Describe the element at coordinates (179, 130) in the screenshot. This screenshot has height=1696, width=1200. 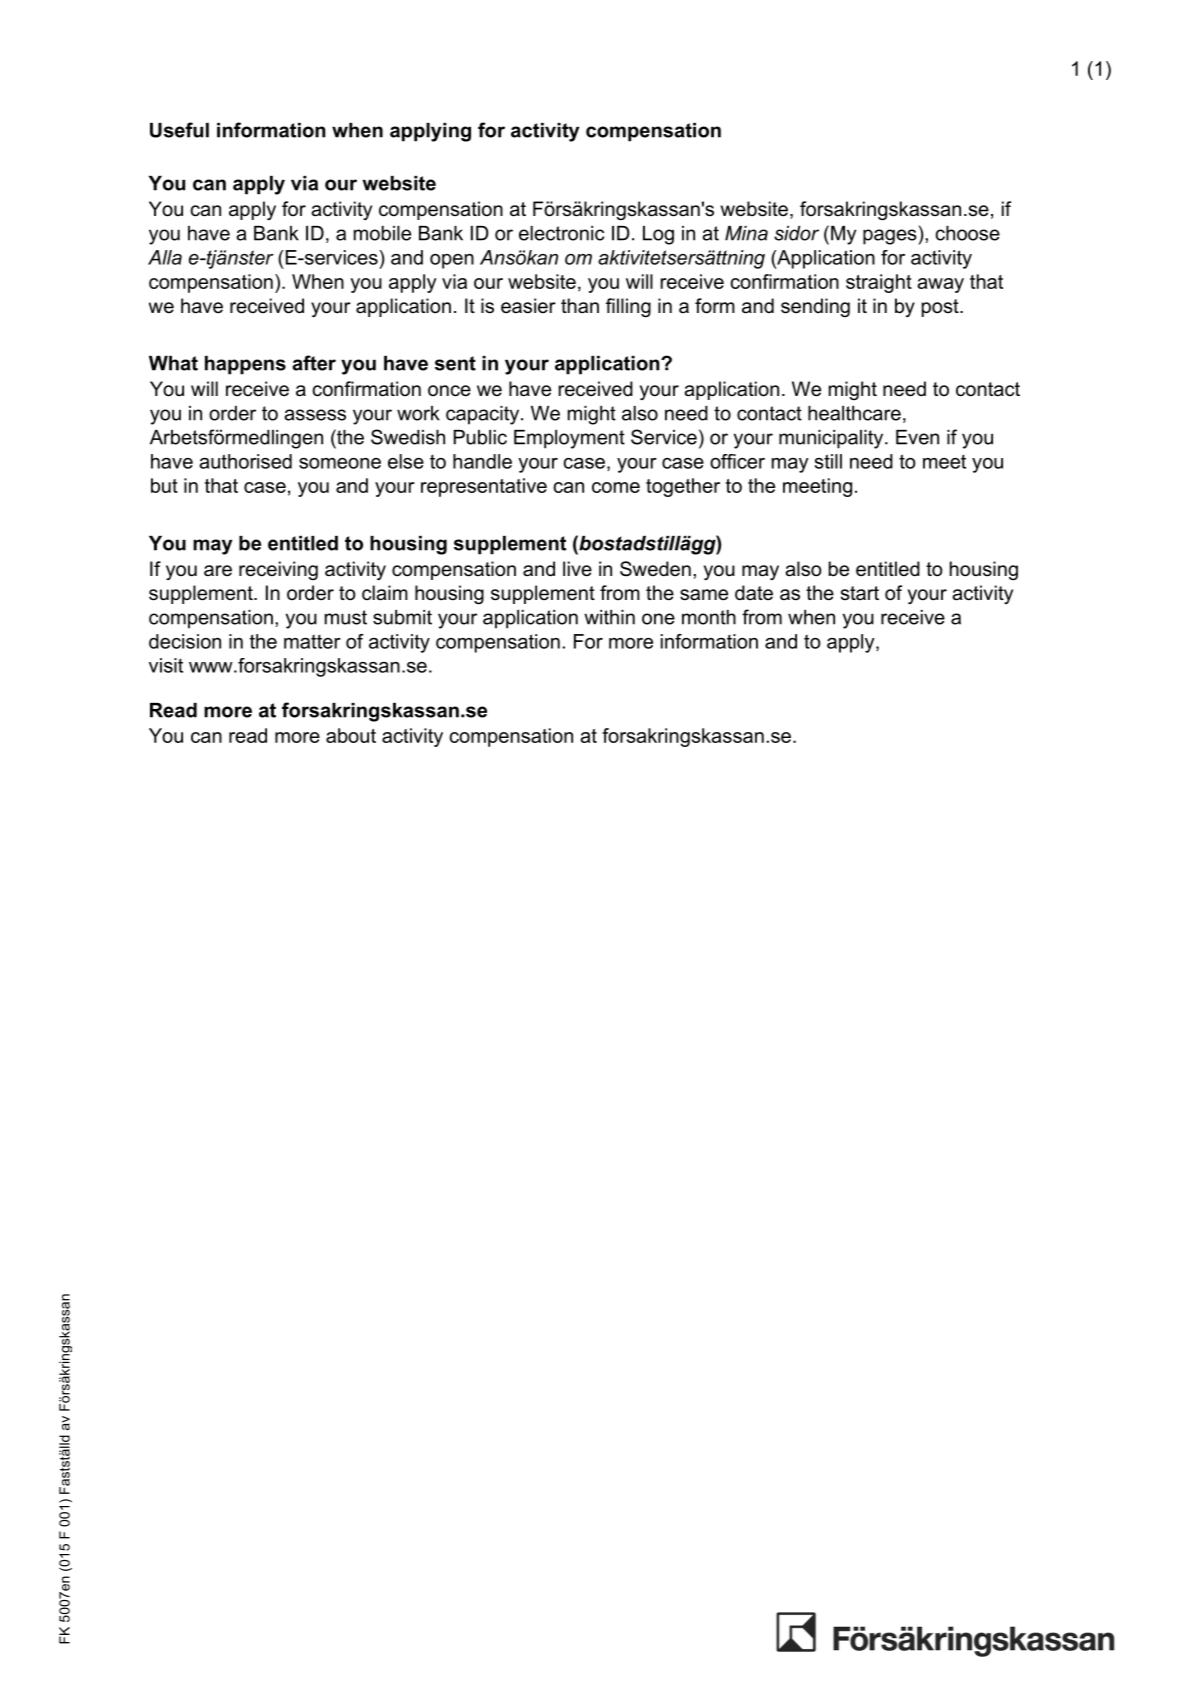
I see `Useful` at that location.
